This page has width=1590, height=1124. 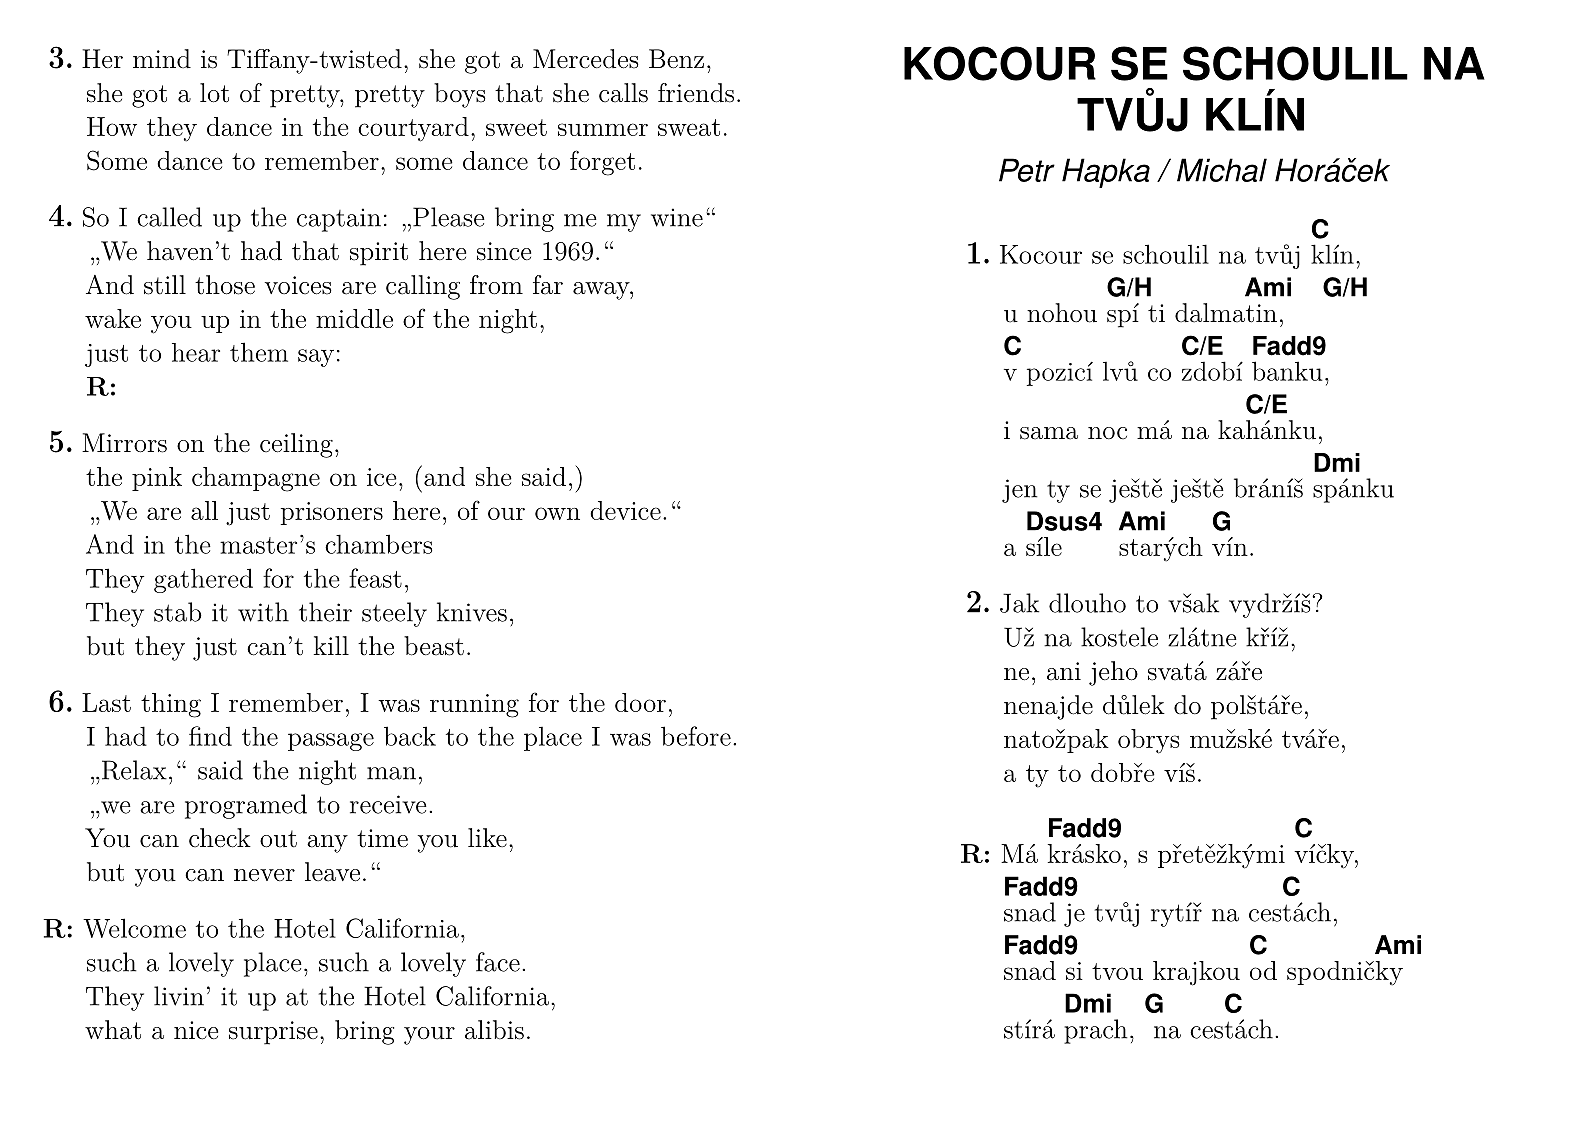 I want to click on them, so click(x=259, y=352).
